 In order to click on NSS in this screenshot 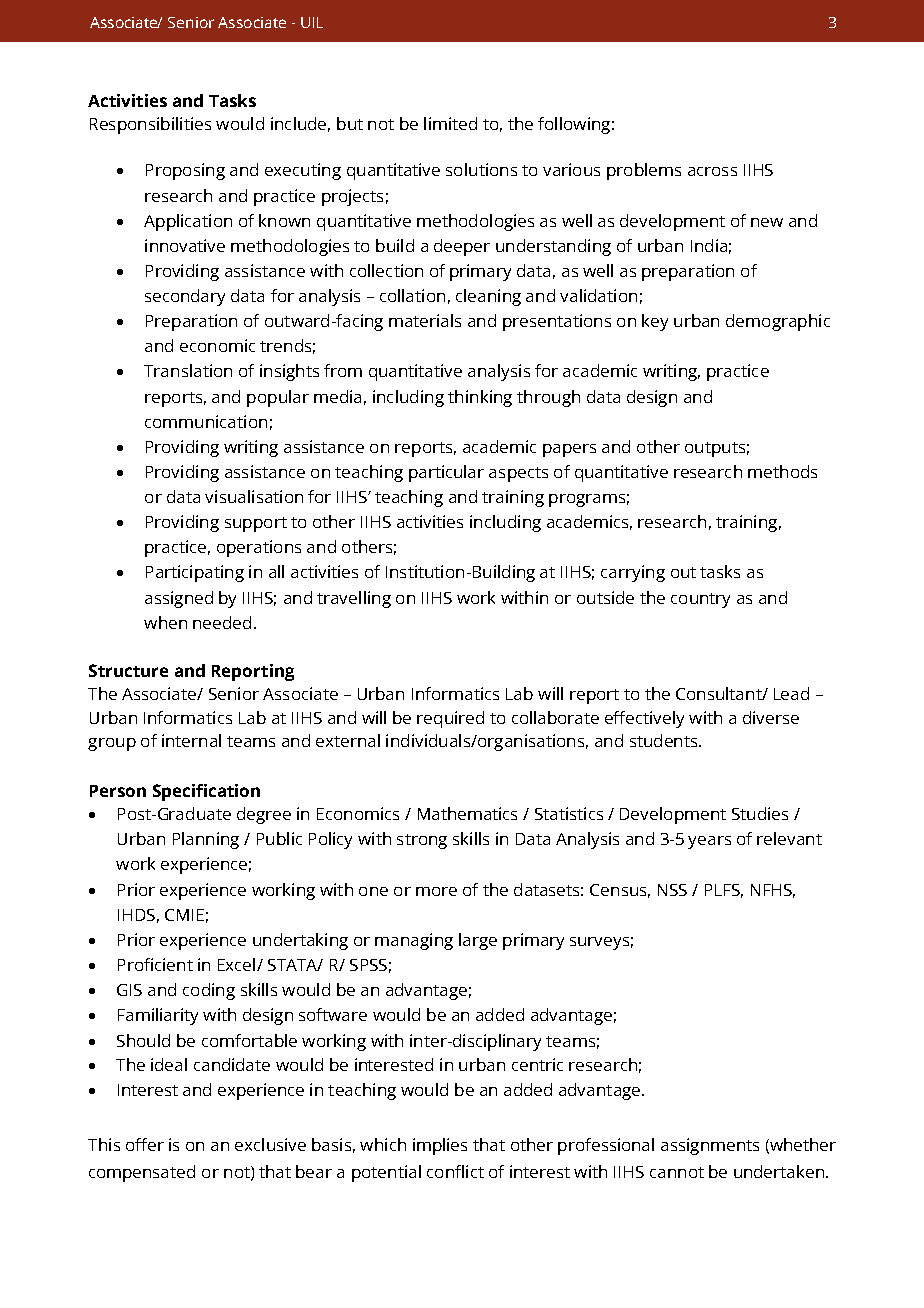, I will do `click(672, 890)`.
